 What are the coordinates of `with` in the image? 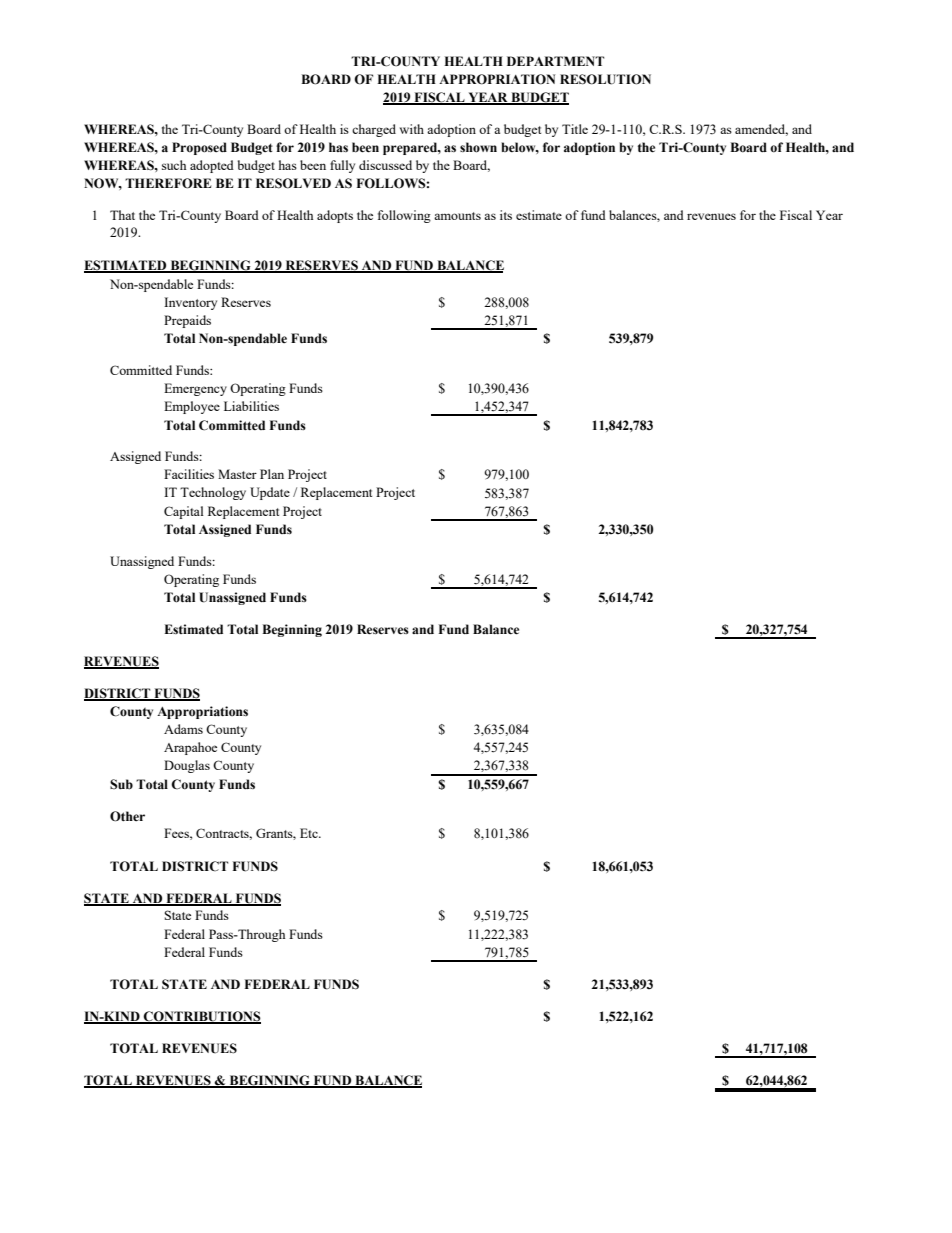 It's located at (412, 129).
